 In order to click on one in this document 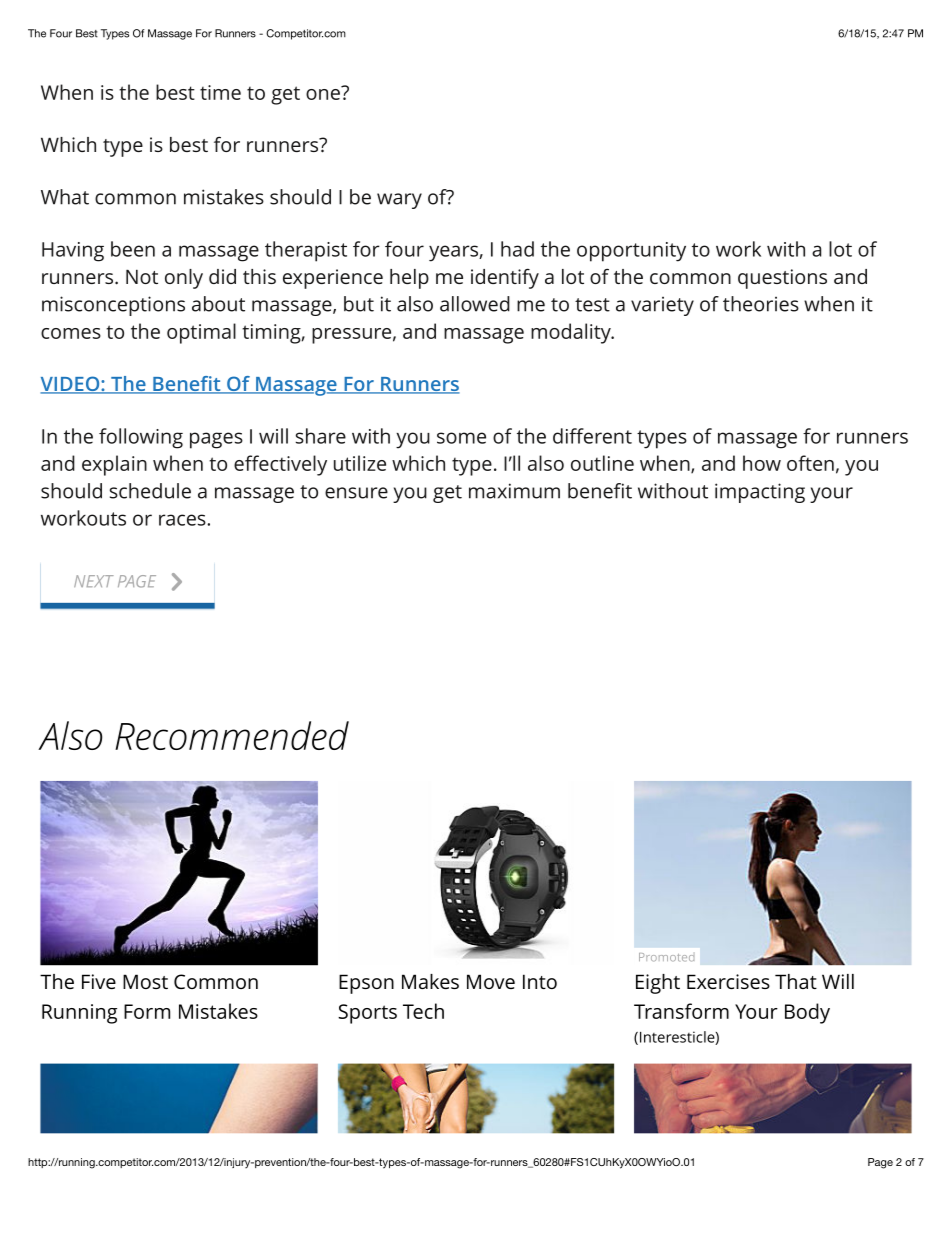, I will do `click(324, 93)`.
